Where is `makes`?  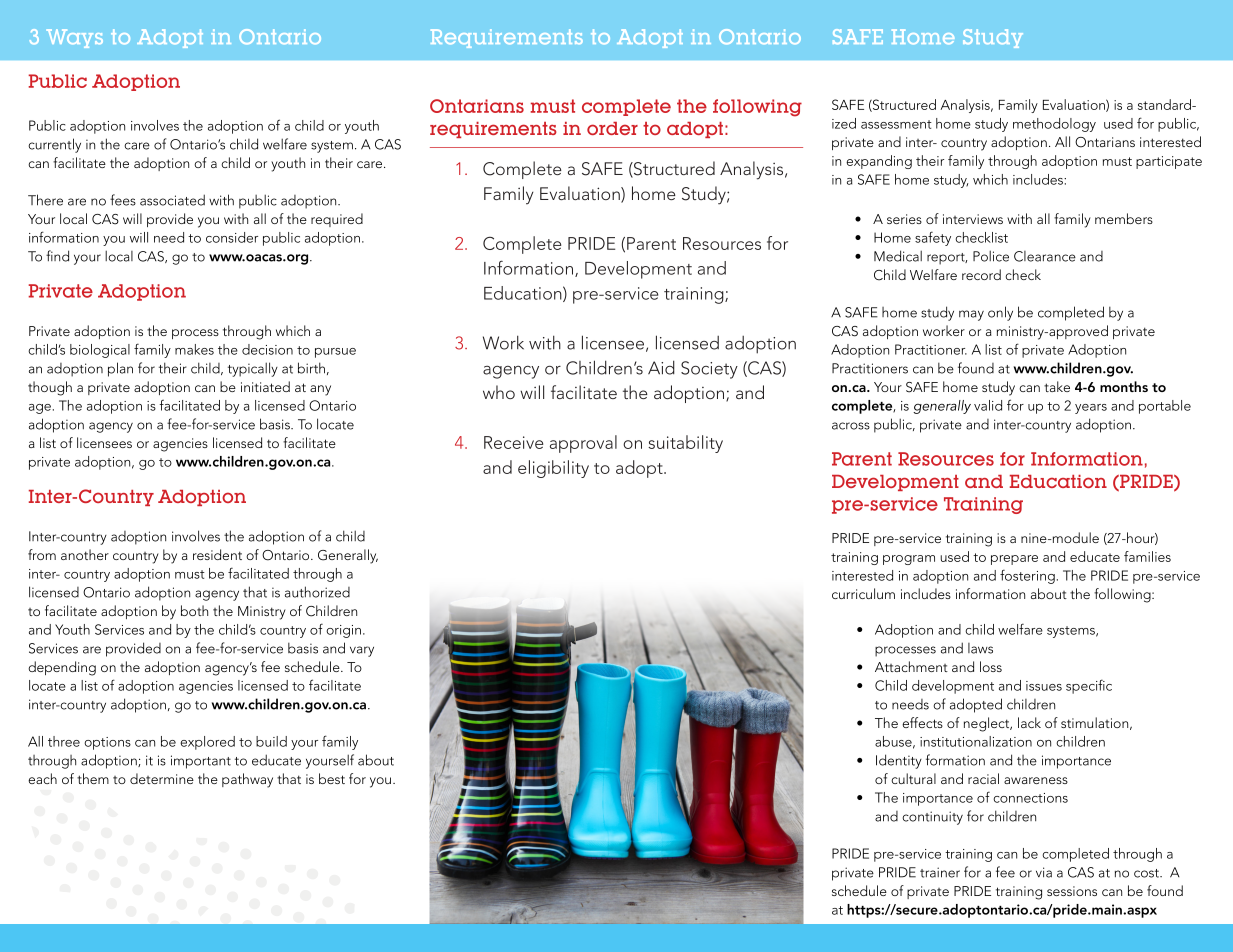 makes is located at coordinates (194, 349).
